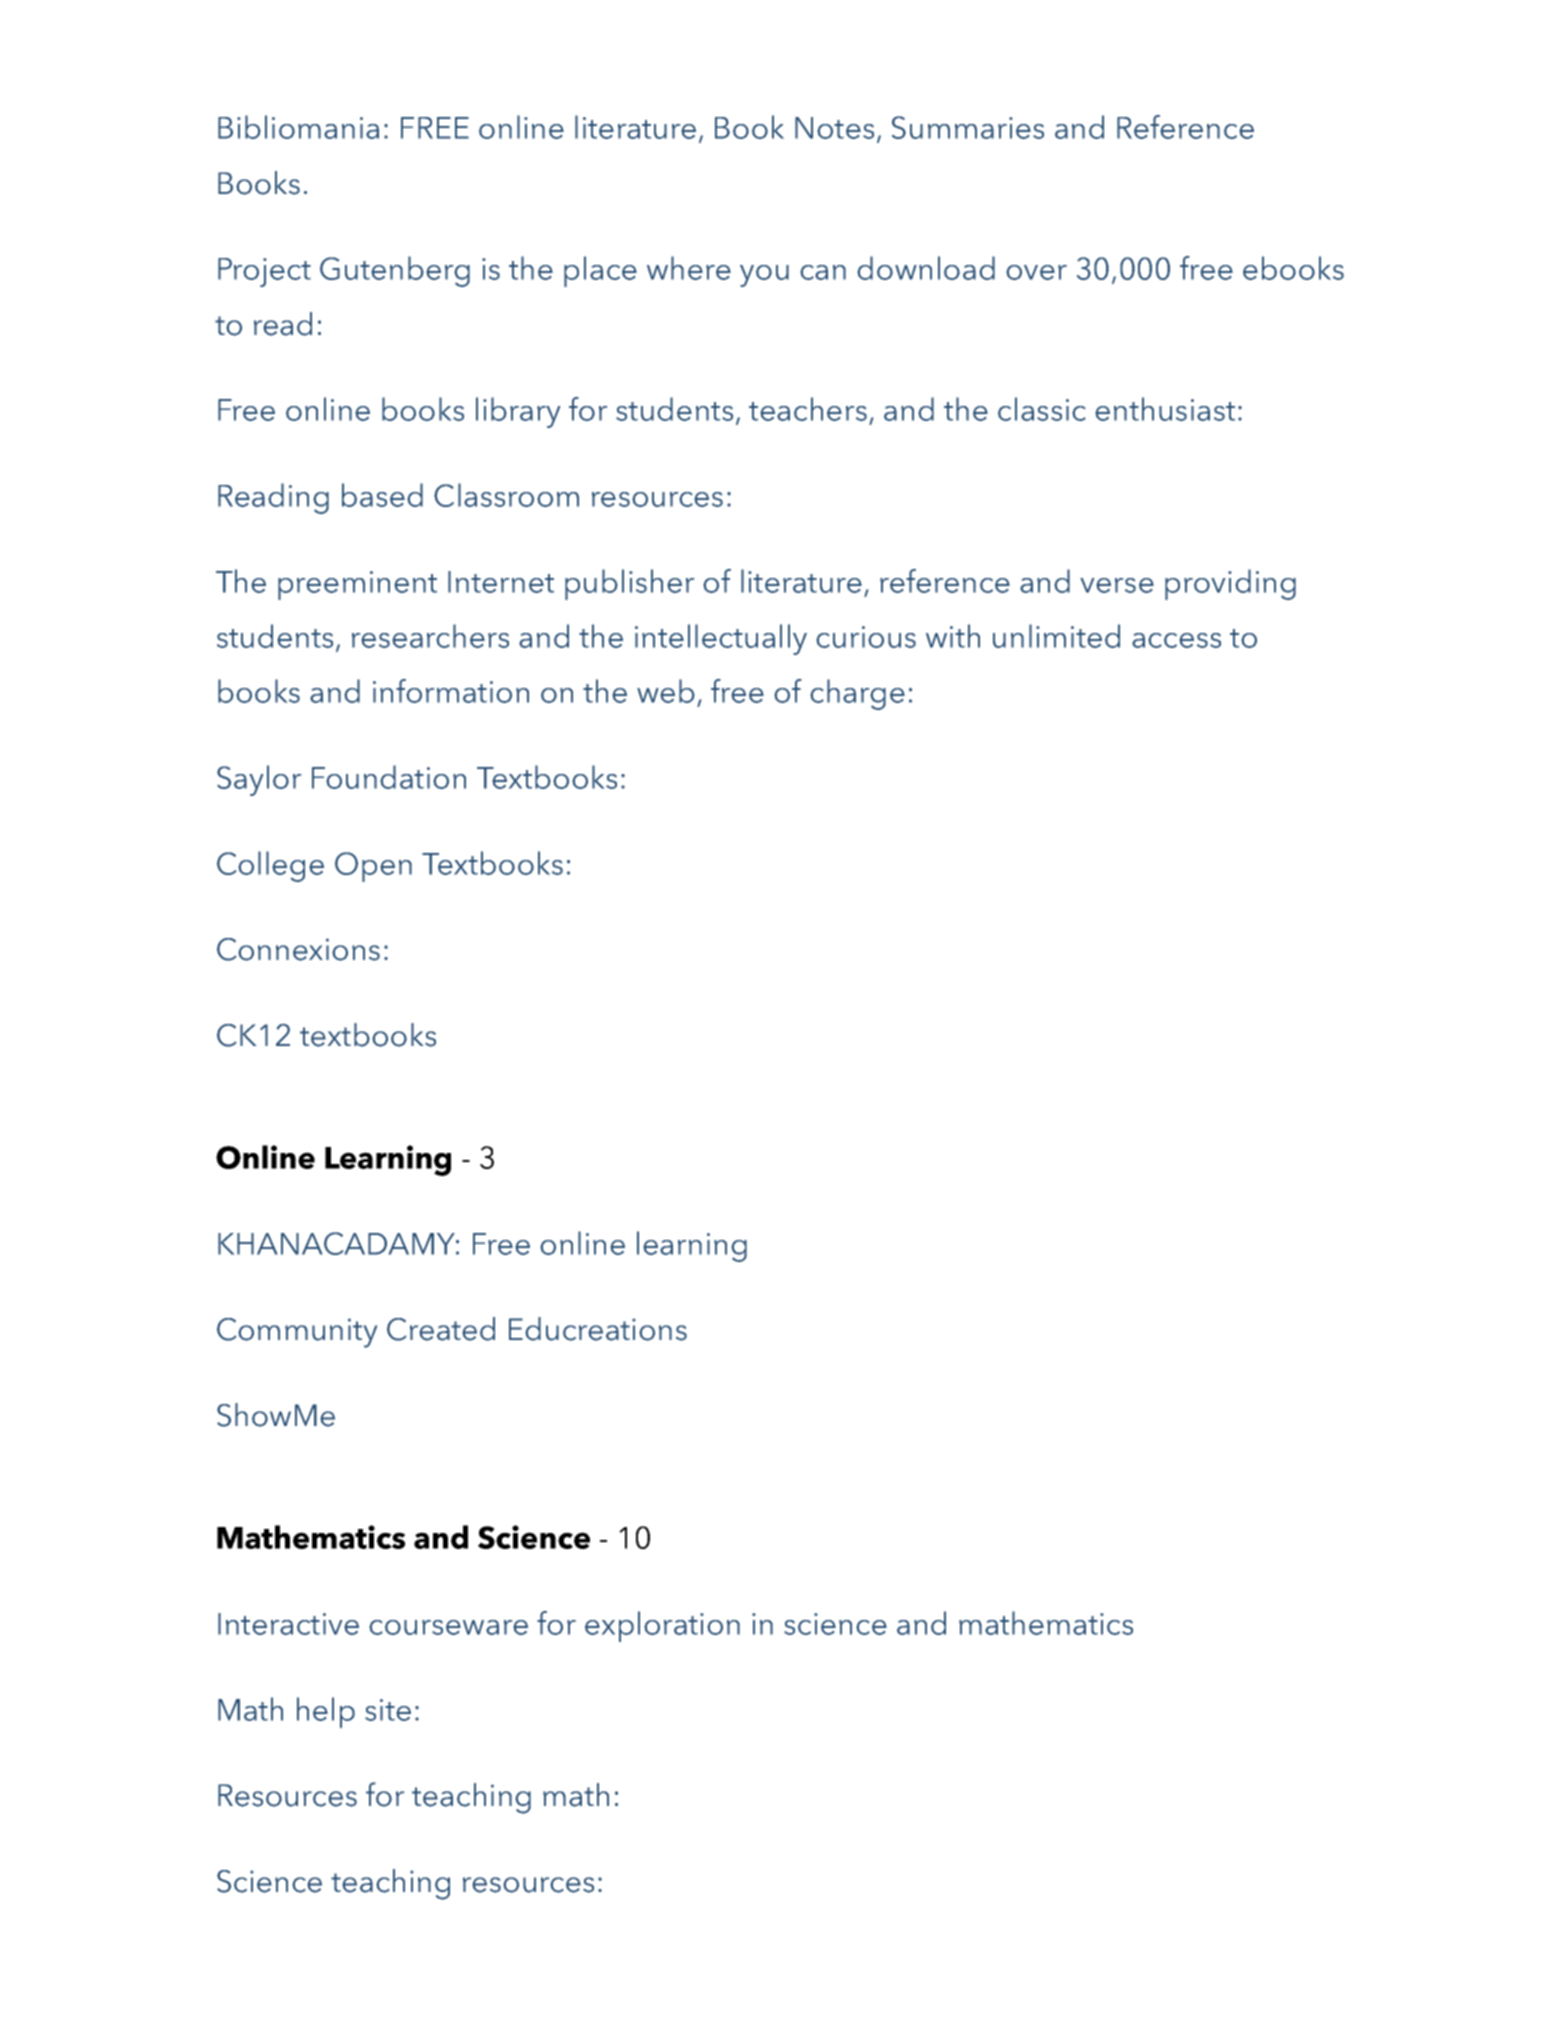  I want to click on Notes, so click(834, 128).
